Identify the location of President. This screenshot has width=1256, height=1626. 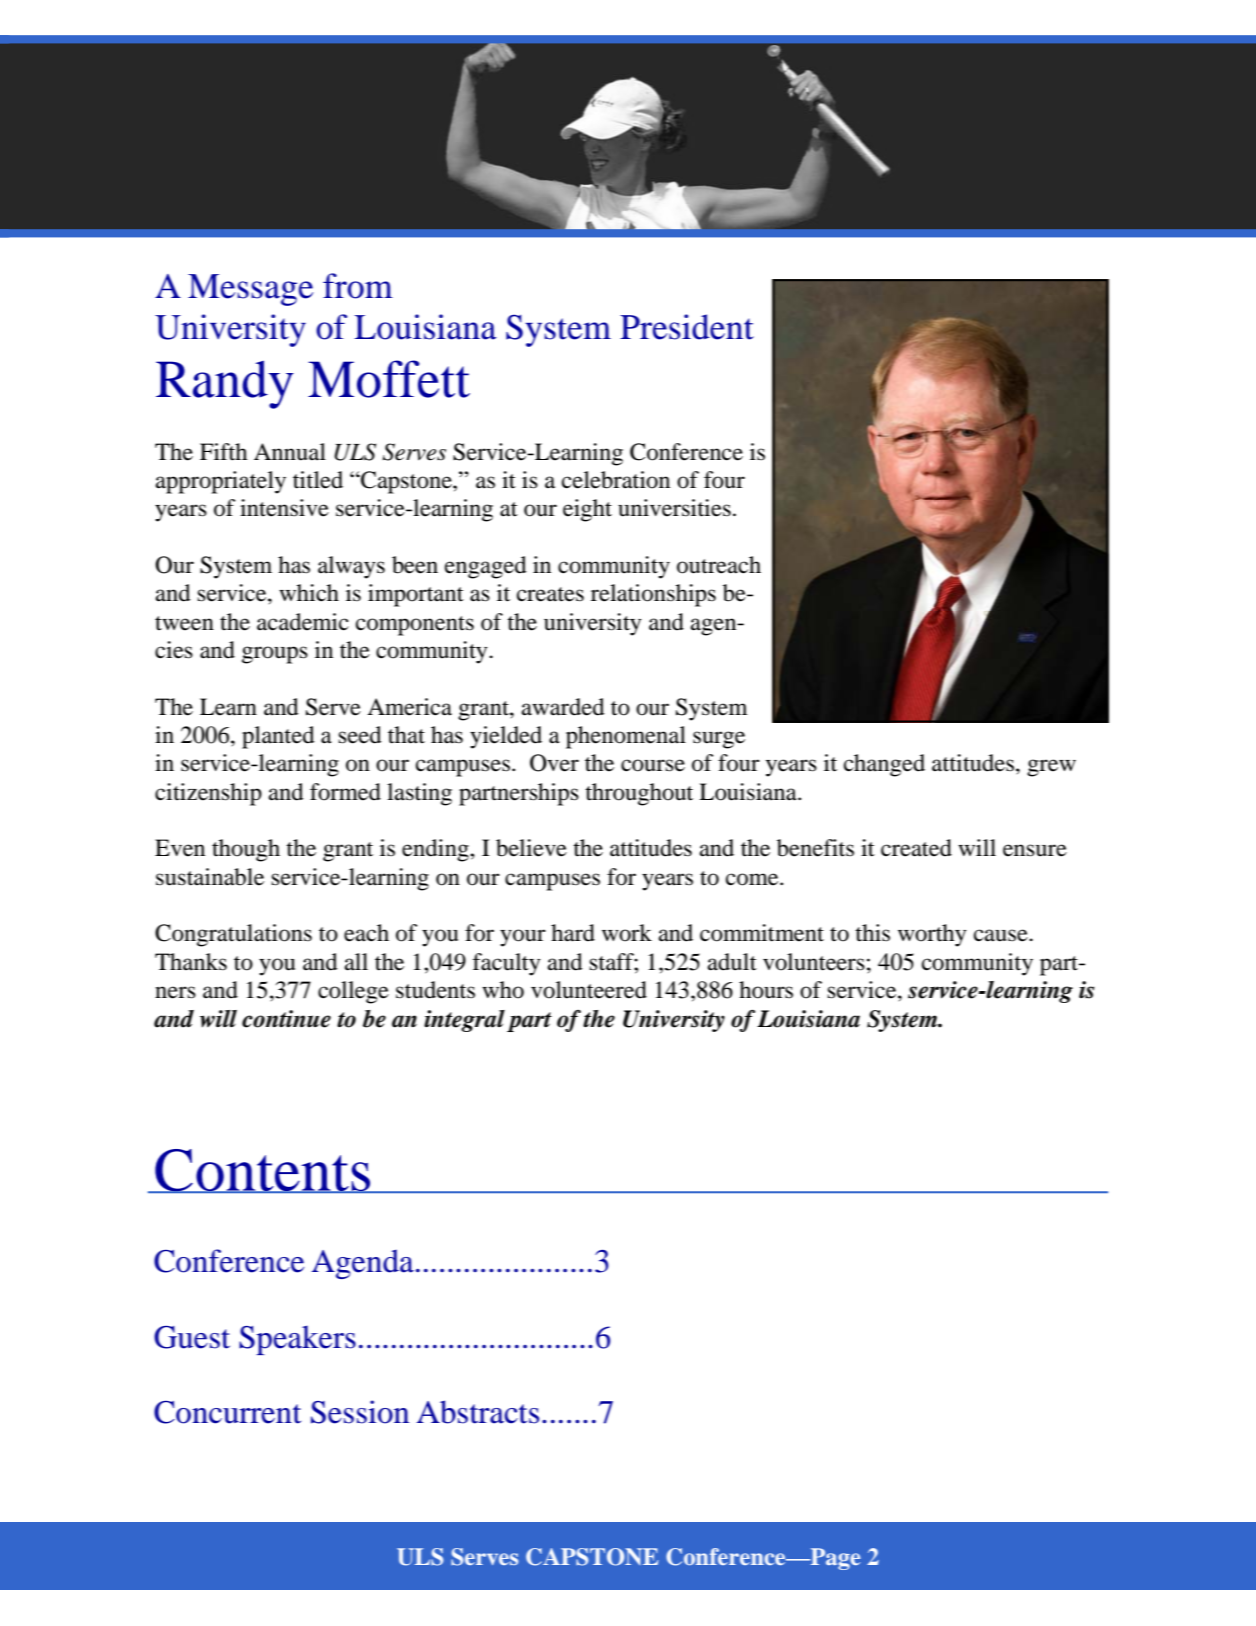
(687, 327).
